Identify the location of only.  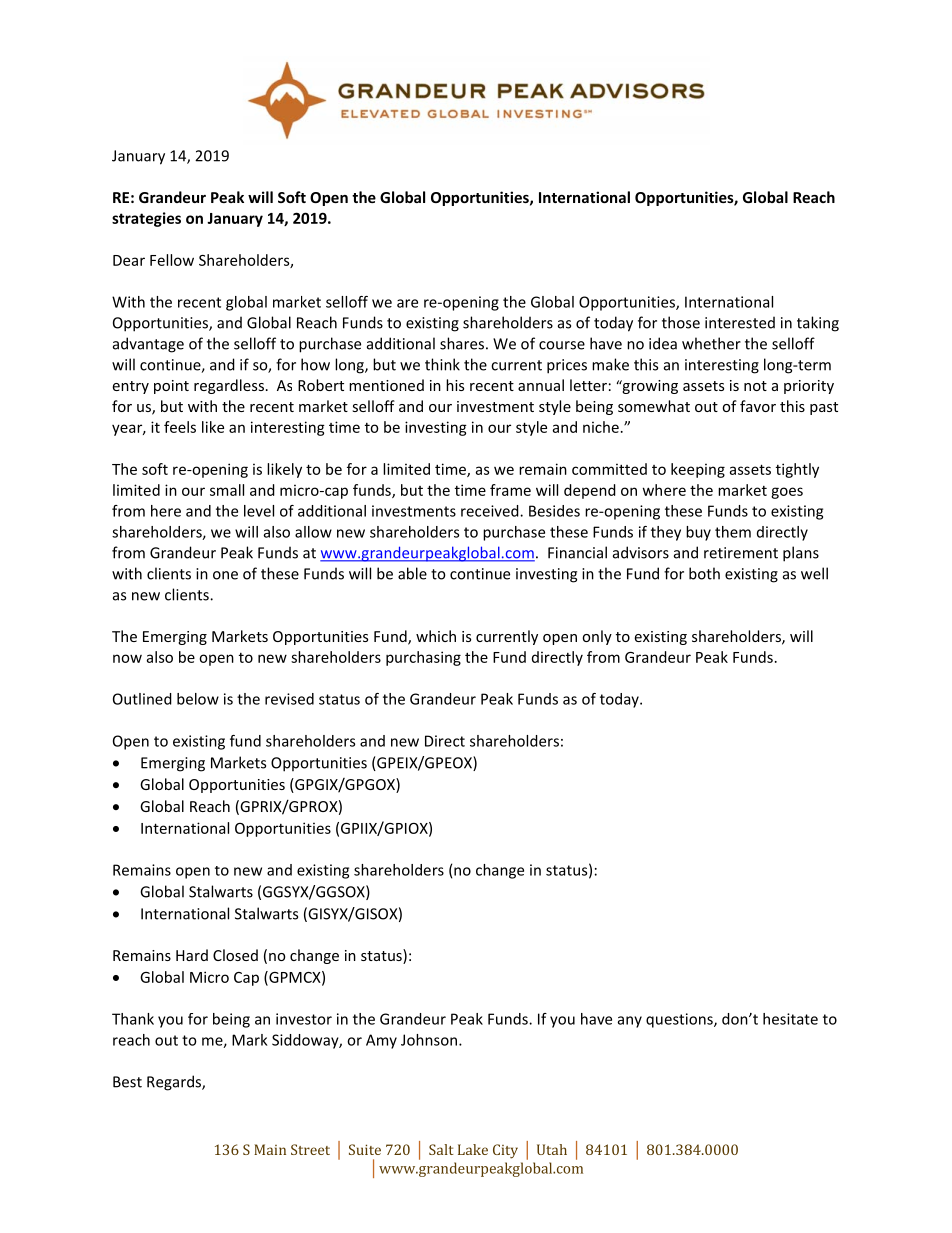
(597, 637).
